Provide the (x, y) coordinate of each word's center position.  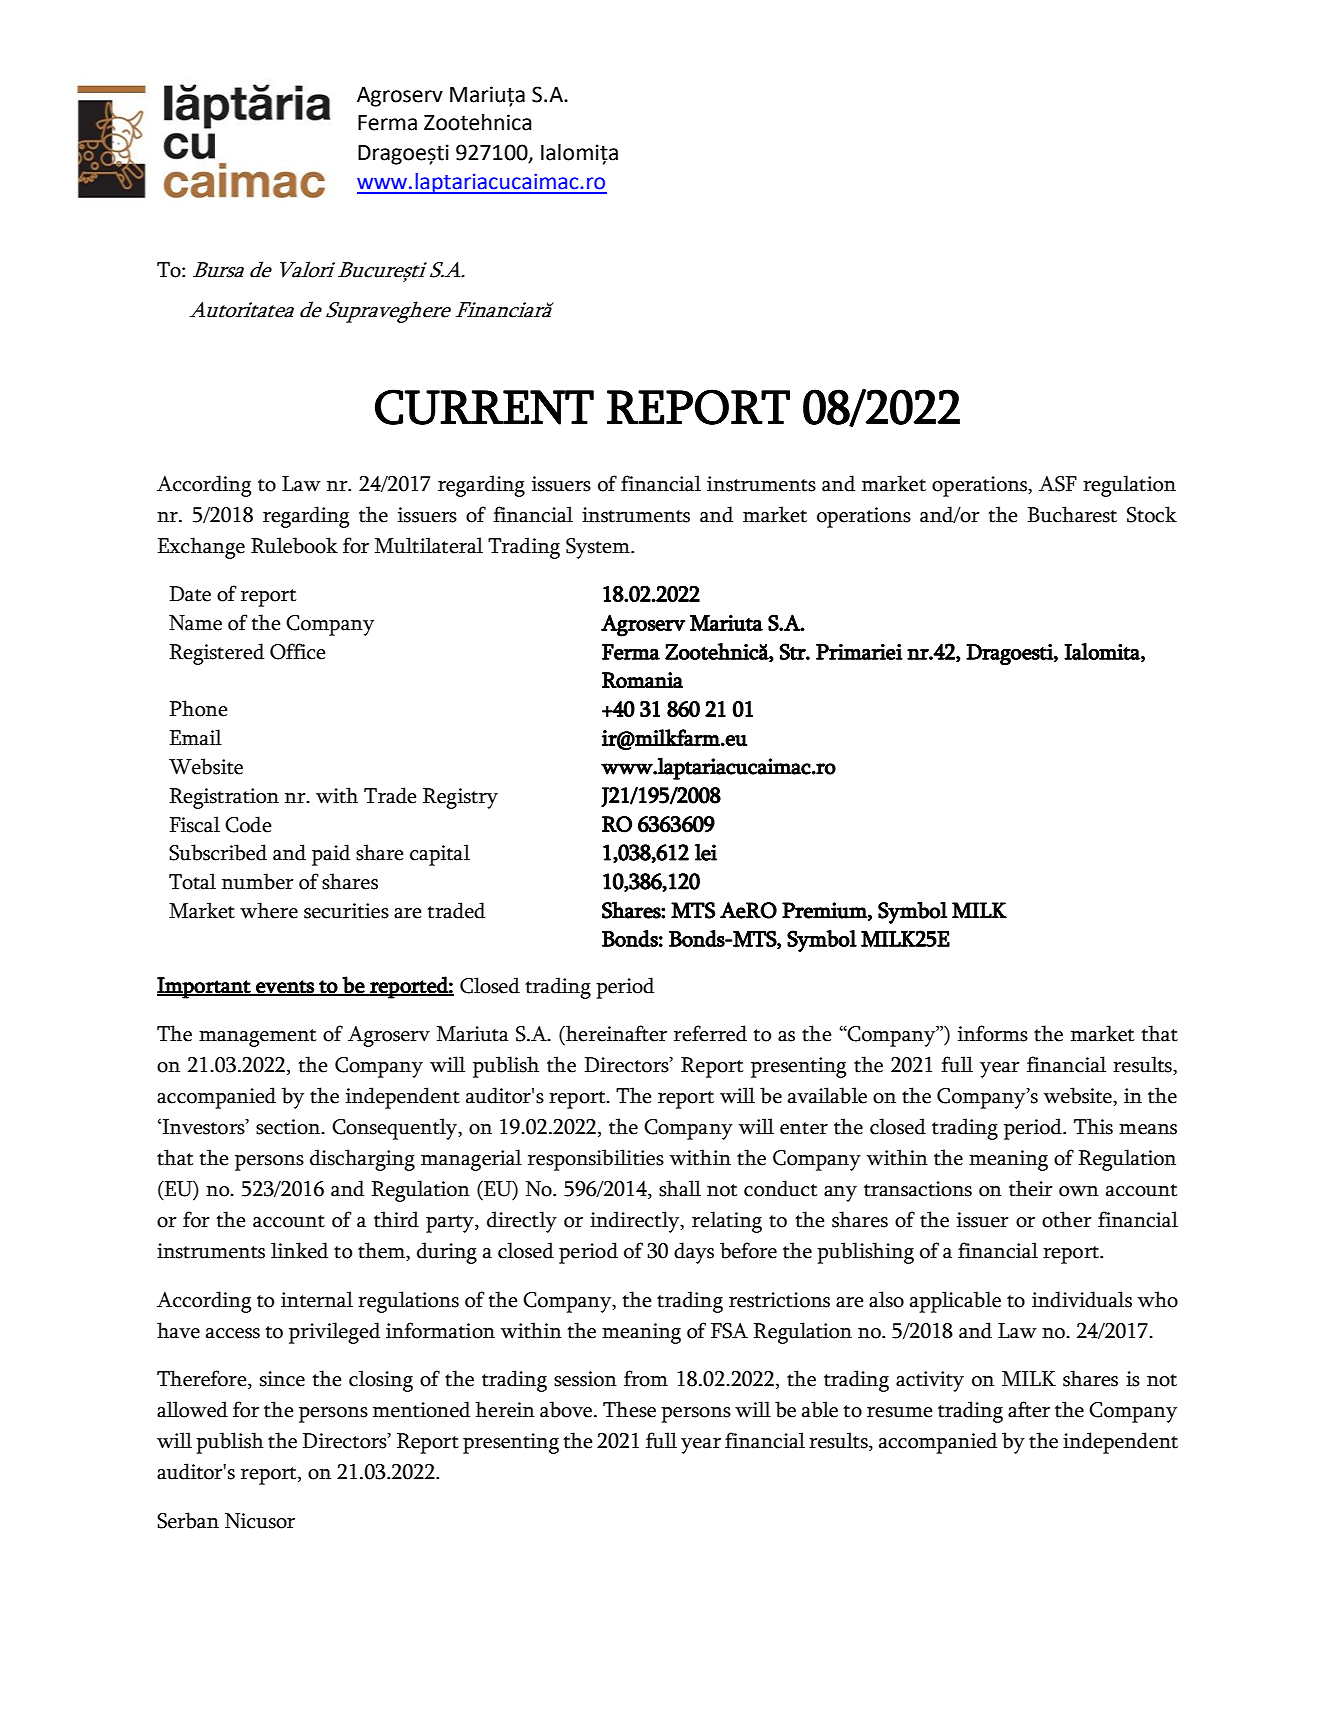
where (269, 910)
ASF (1058, 484)
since (282, 1379)
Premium (825, 911)
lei (706, 852)
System (599, 548)
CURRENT (484, 407)
